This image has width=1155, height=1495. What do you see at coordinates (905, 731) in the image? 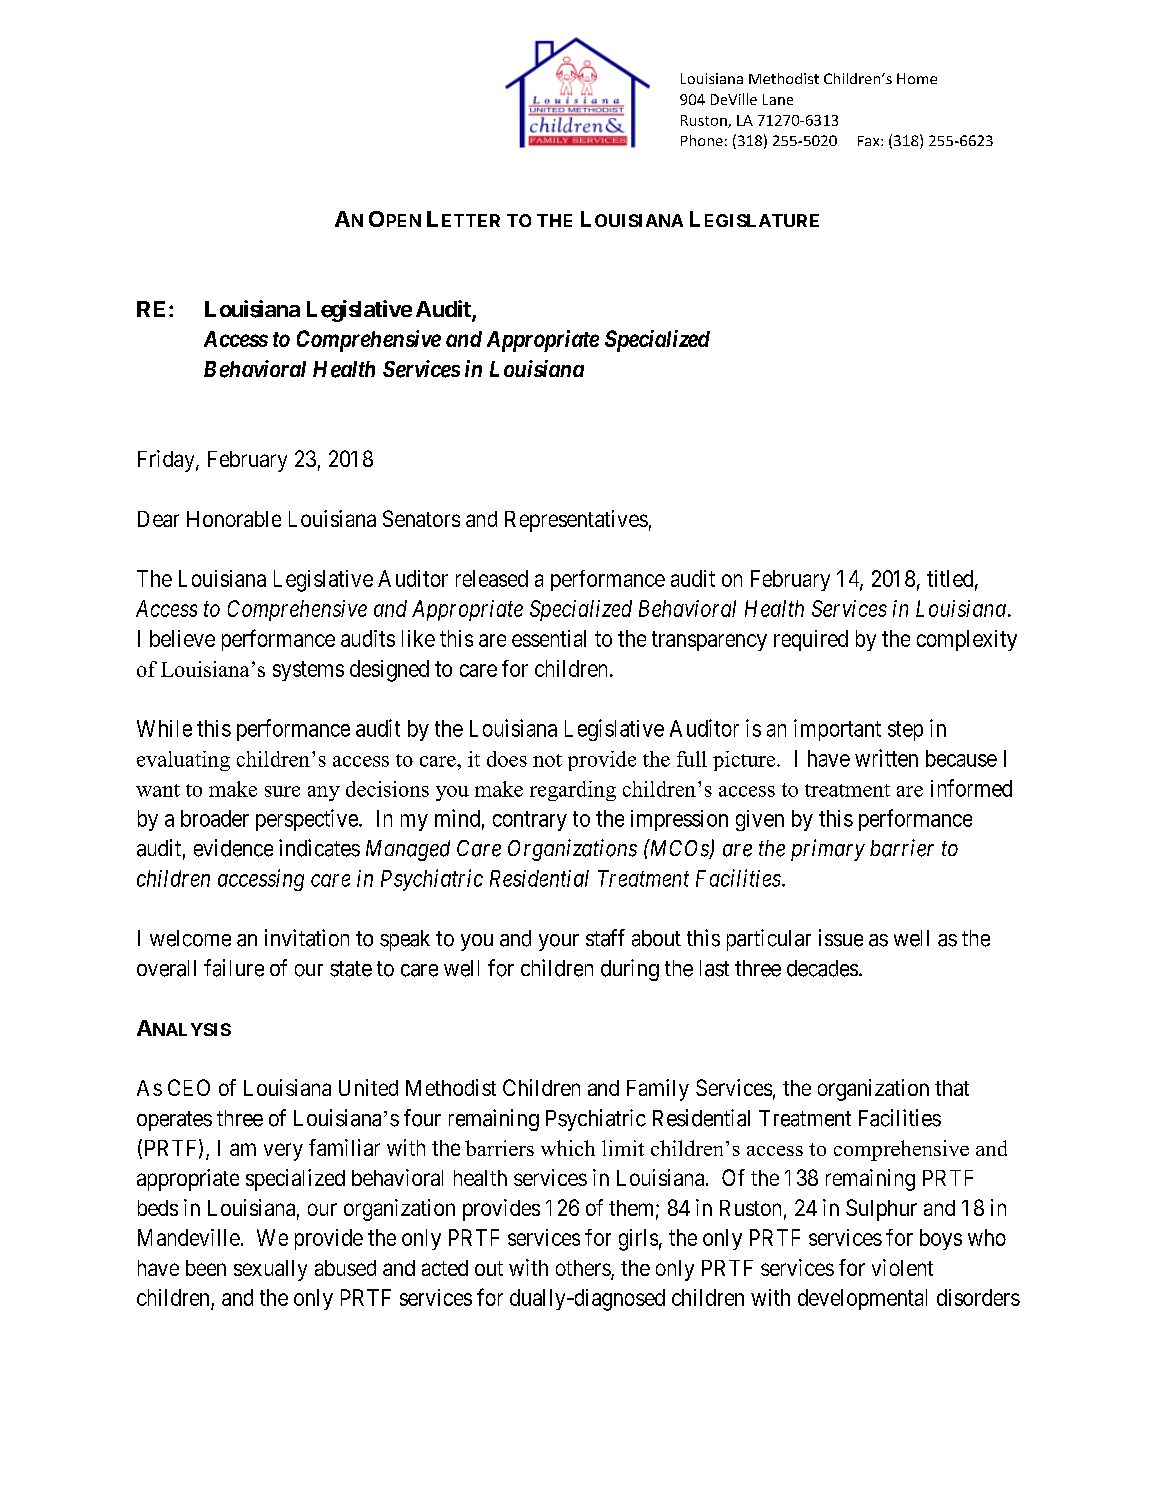
I see `step` at bounding box center [905, 731].
